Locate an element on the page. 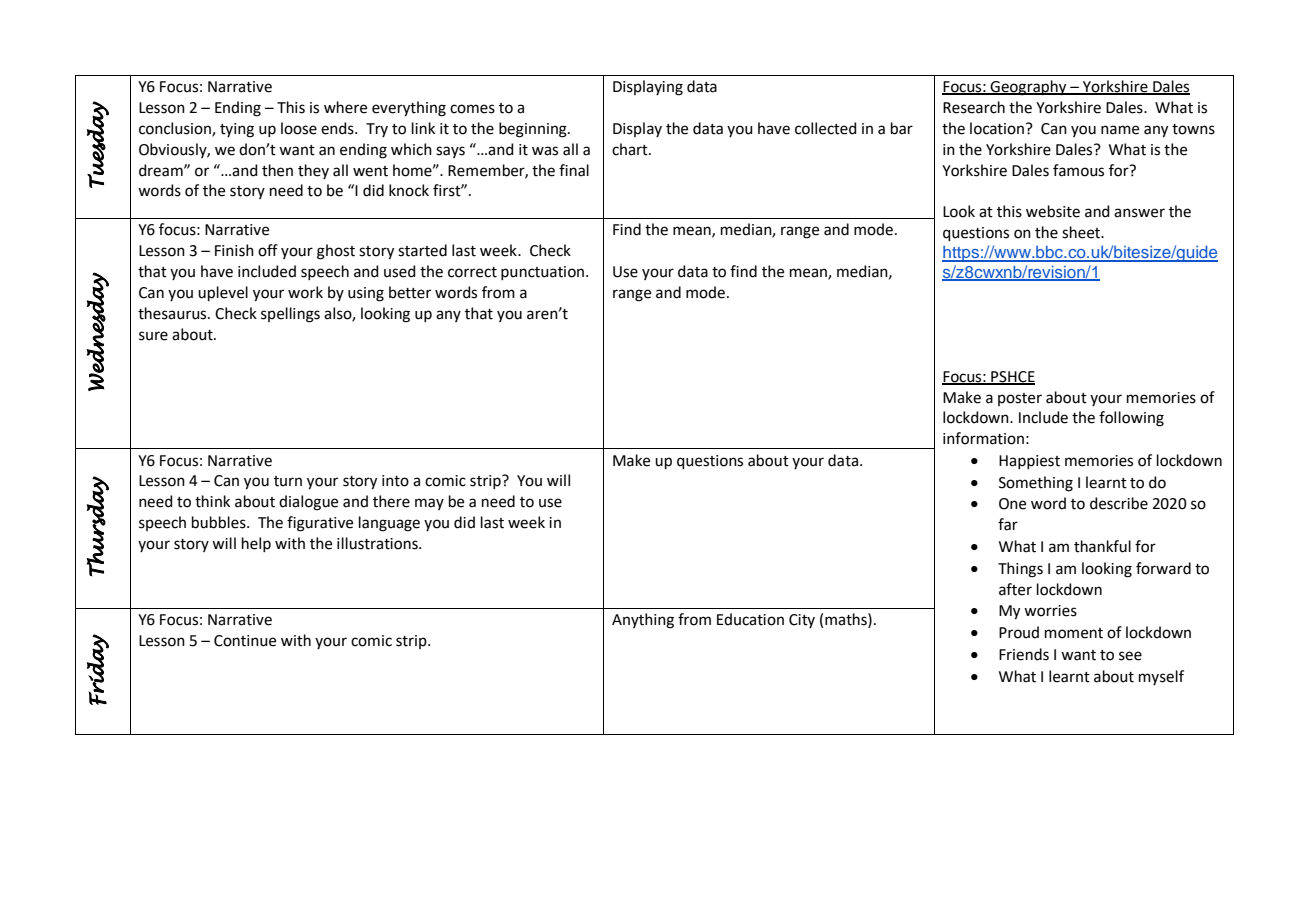 Image resolution: width=1308 pixels, height=924 pixels. chart is located at coordinates (631, 149).
